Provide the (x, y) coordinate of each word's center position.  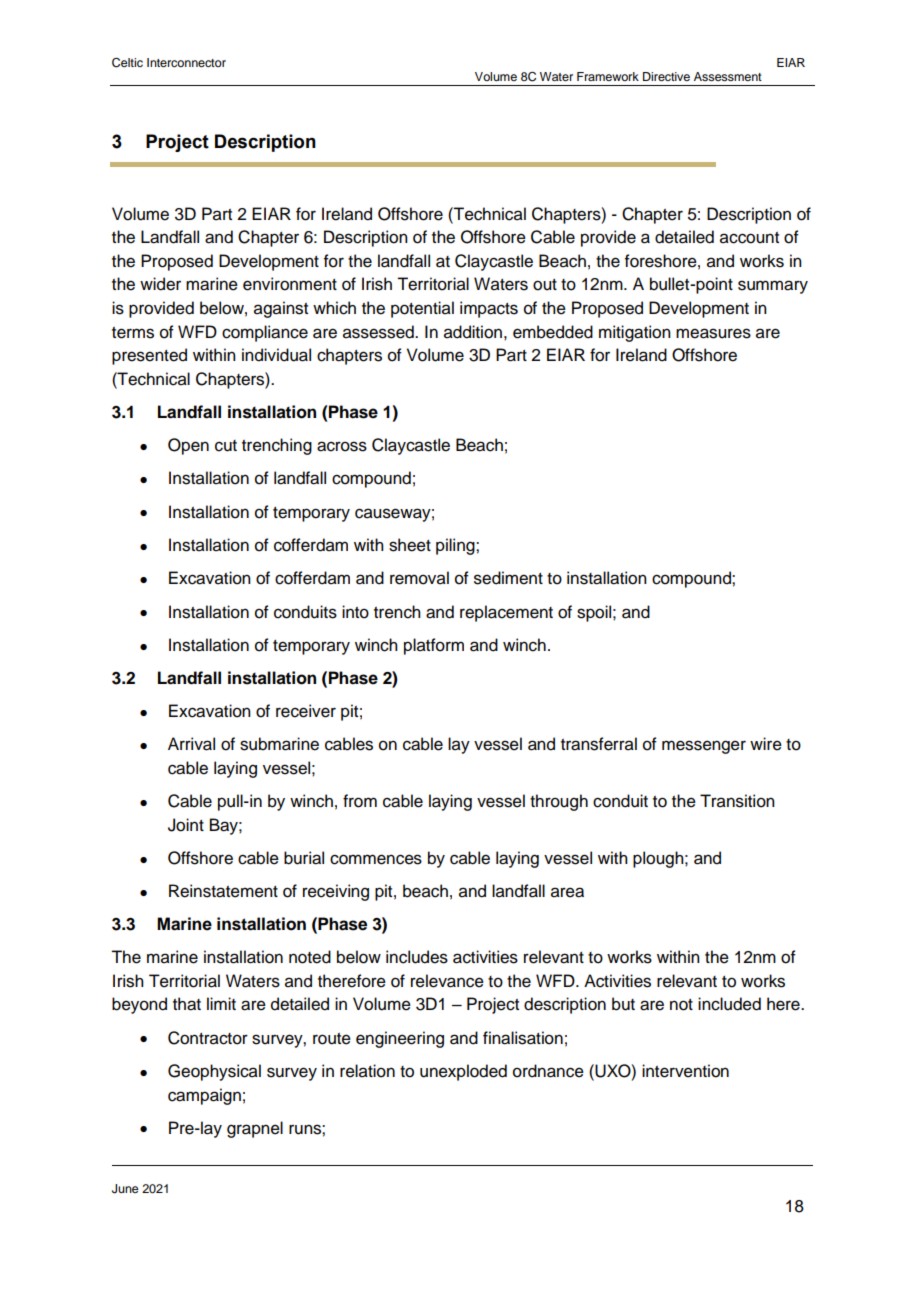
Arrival (191, 744)
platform (434, 646)
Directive (666, 76)
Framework (608, 76)
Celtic (127, 63)
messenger (704, 747)
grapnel (255, 1129)
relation (367, 1071)
